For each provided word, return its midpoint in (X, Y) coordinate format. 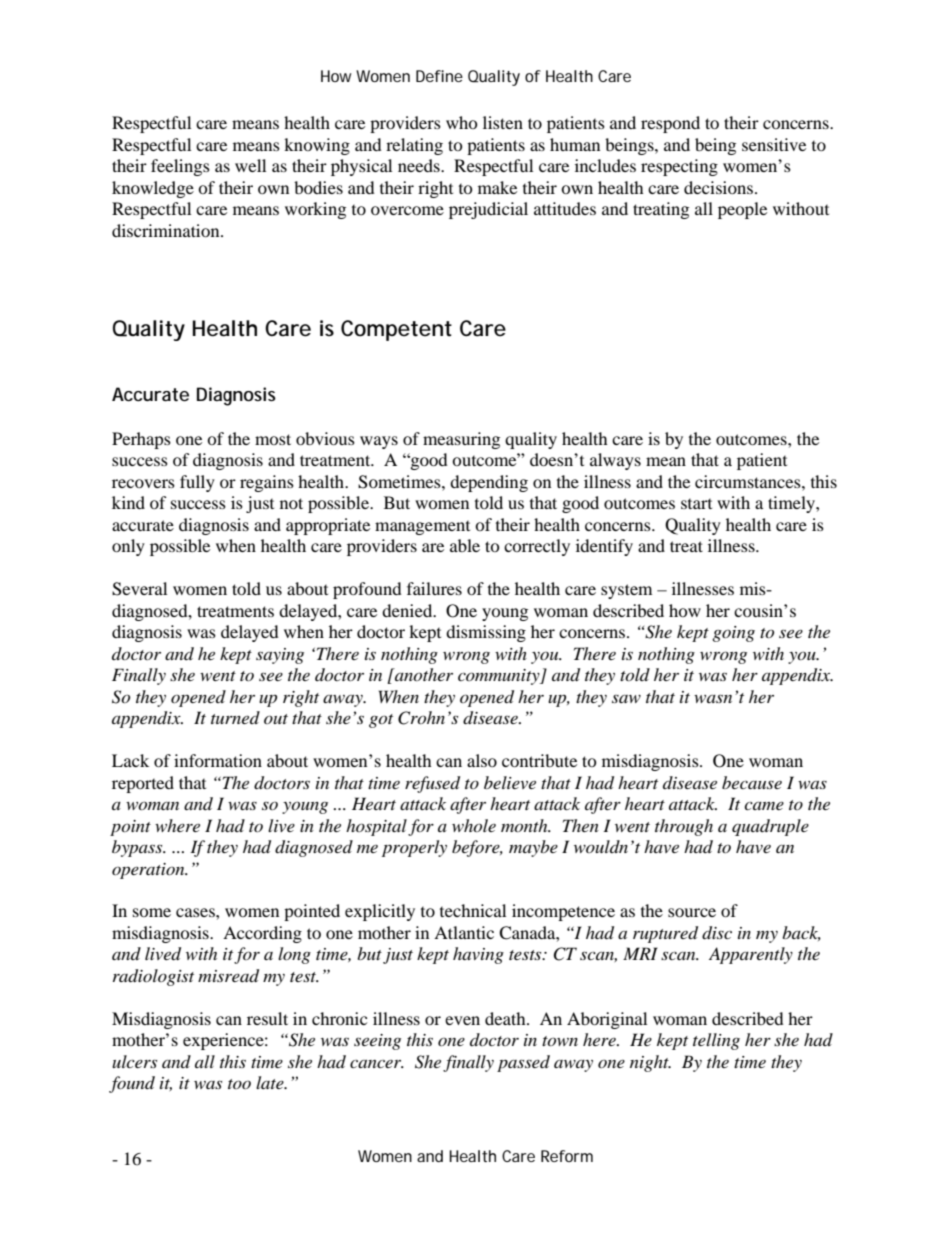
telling (716, 1041)
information (218, 760)
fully (197, 483)
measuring (461, 440)
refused (432, 784)
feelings (180, 167)
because (752, 782)
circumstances (749, 481)
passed (523, 1063)
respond (670, 124)
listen (503, 122)
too (239, 1084)
